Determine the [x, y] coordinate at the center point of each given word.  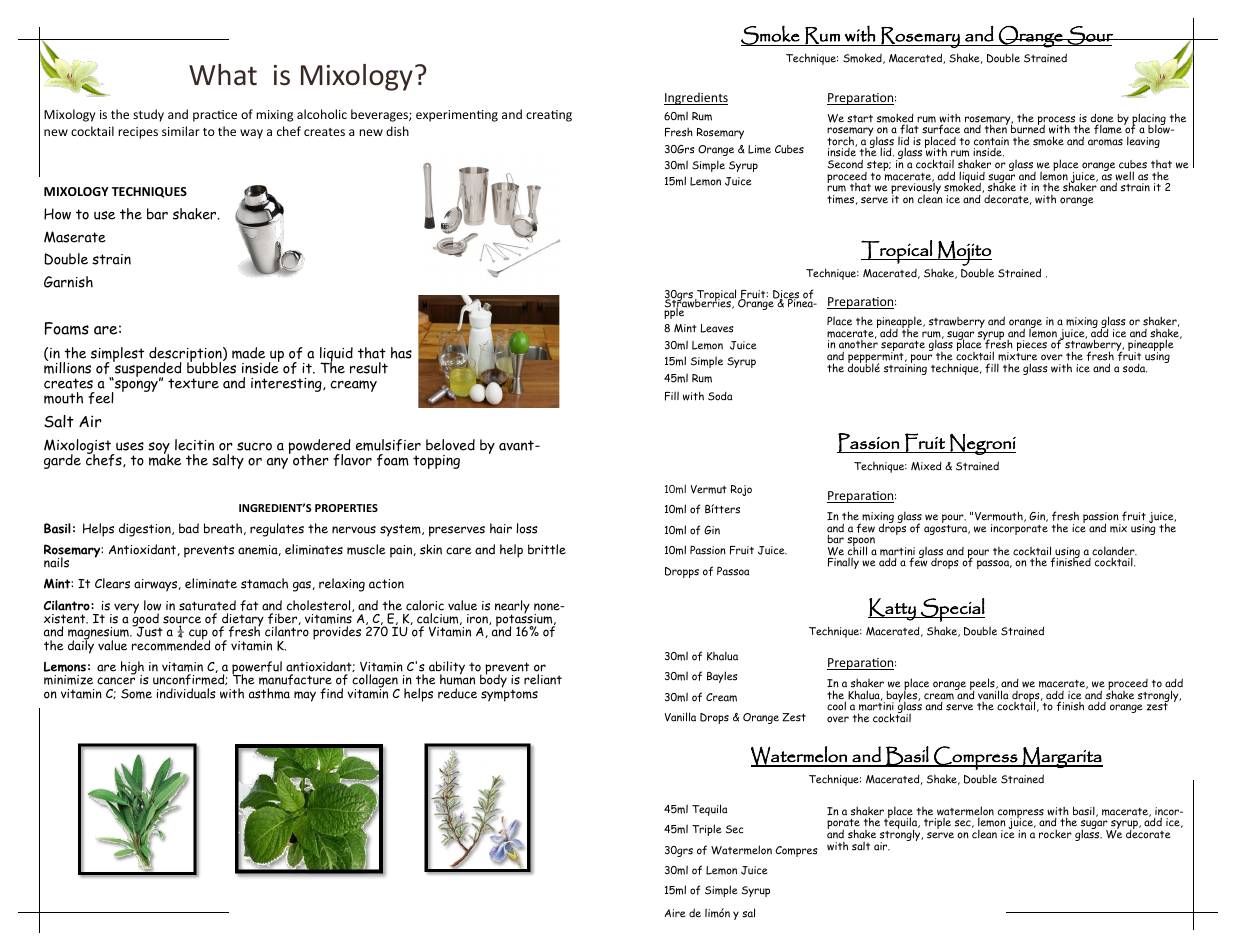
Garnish [68, 282]
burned [1028, 128]
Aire [674, 913]
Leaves [717, 328]
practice [215, 116]
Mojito [964, 253]
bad [189, 528]
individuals [186, 693]
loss [527, 528]
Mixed [926, 466]
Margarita [1062, 757]
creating [549, 116]
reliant [543, 679]
